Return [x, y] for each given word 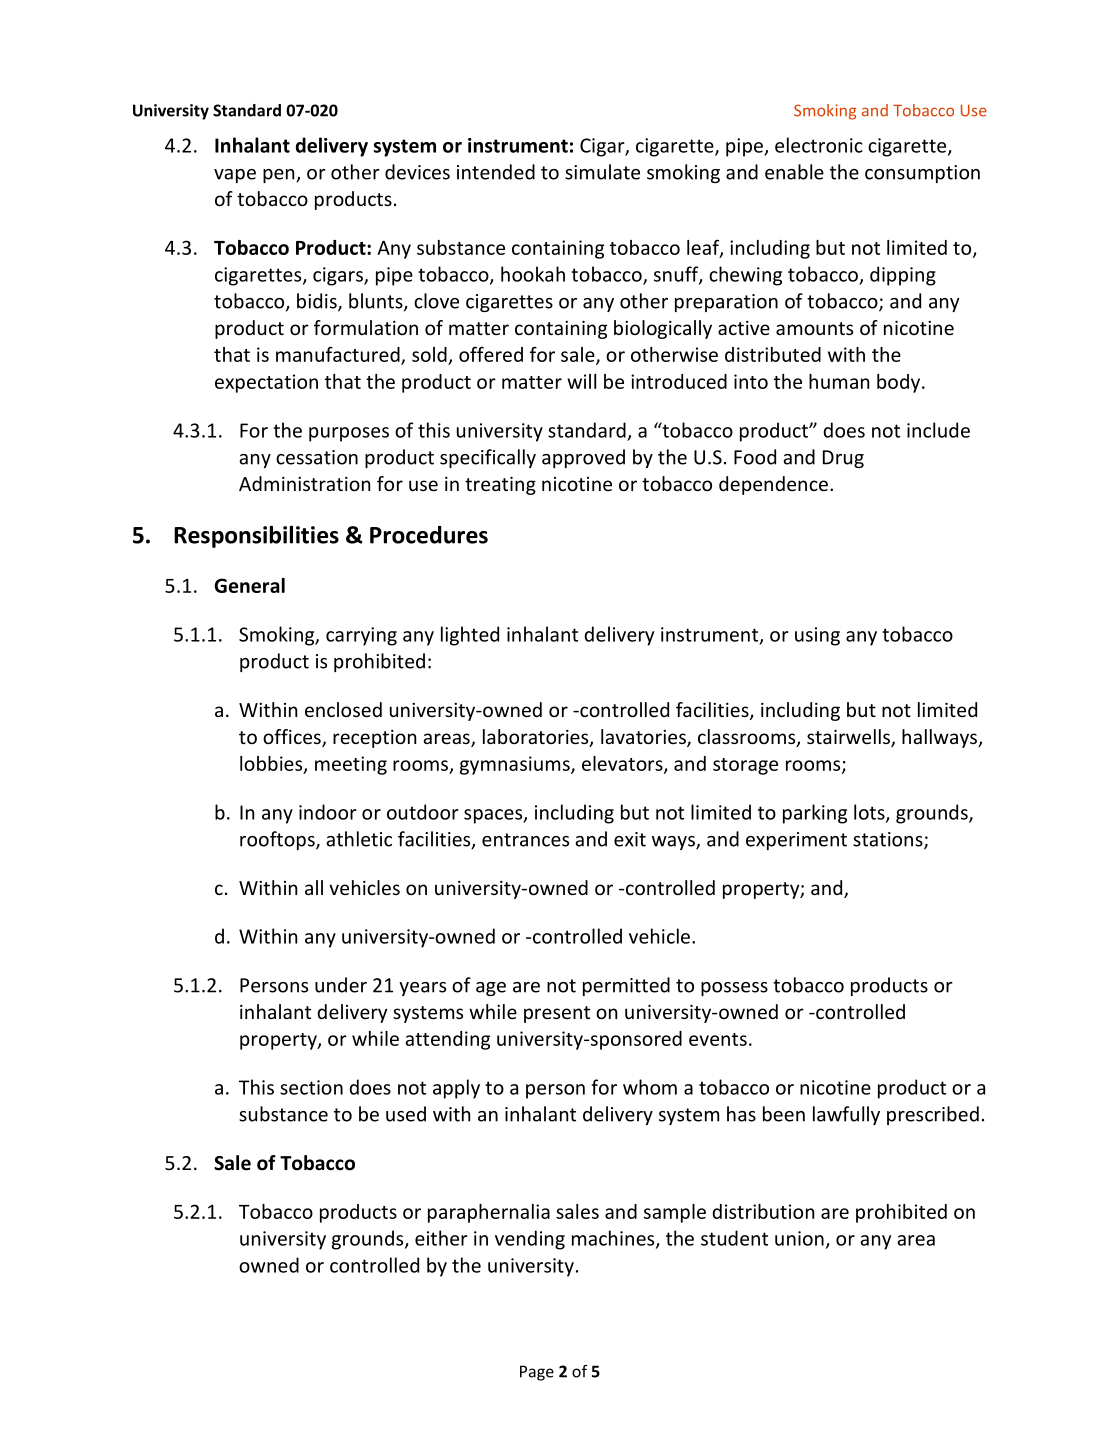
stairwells [849, 738]
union [799, 1238]
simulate [602, 172]
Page [537, 1373]
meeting [351, 765]
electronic [819, 145]
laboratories [537, 738]
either [441, 1238]
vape [235, 176]
